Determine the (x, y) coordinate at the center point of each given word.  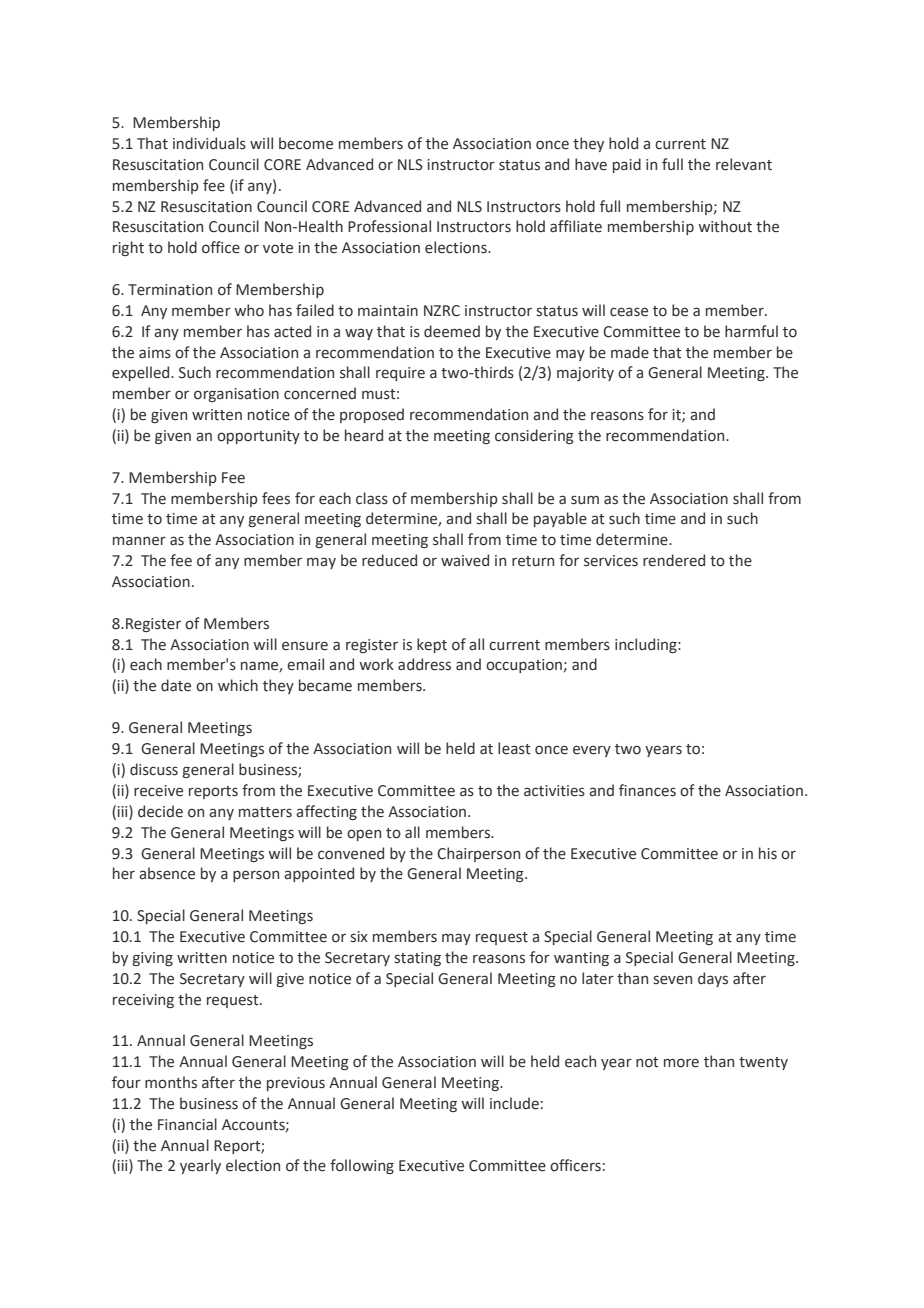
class (372, 498)
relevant (744, 164)
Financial (187, 1124)
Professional (389, 226)
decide (160, 811)
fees (276, 498)
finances (647, 790)
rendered (674, 560)
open (364, 835)
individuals (209, 143)
